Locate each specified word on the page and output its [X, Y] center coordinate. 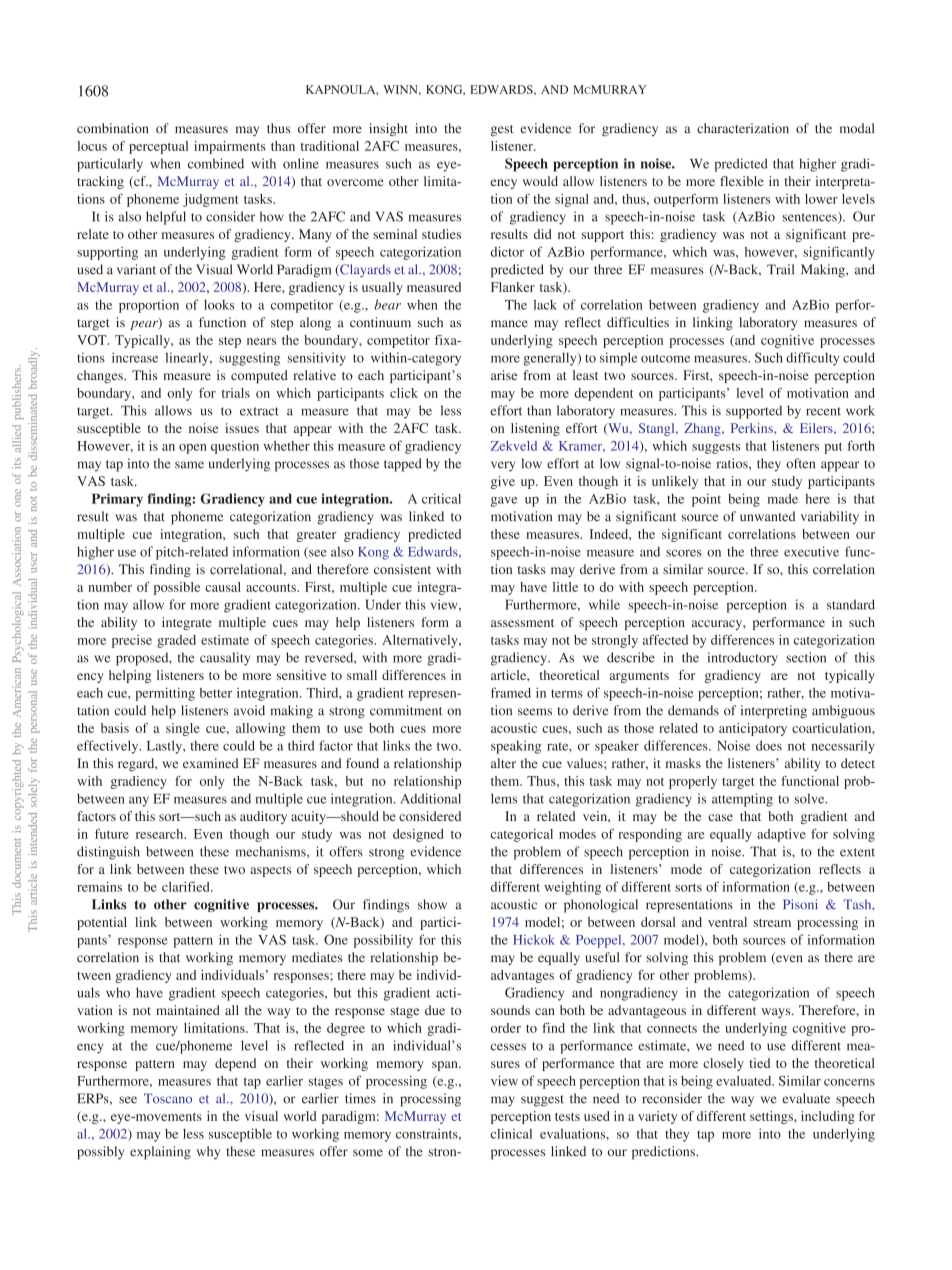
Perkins [753, 428]
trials [236, 393]
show [432, 904]
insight [388, 130]
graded [176, 641]
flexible [742, 181]
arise [504, 375]
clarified [187, 886]
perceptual [158, 147]
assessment [522, 623]
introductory [742, 659]
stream [772, 923]
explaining [160, 1153]
